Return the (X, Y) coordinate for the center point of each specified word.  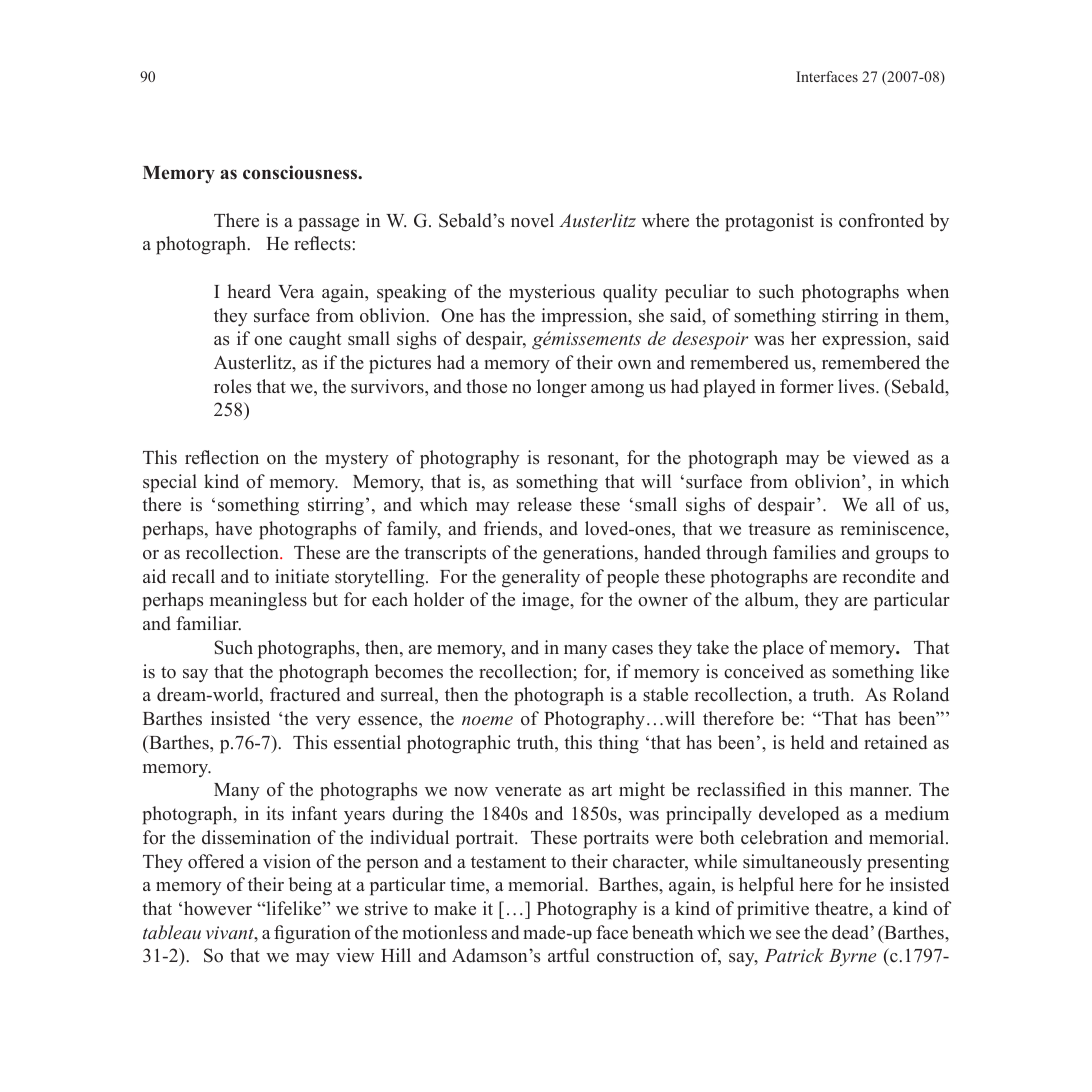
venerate (528, 790)
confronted (881, 220)
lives (857, 386)
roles (232, 386)
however (218, 908)
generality (541, 578)
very (333, 723)
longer (562, 388)
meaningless (258, 601)
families (804, 552)
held (808, 742)
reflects (322, 243)
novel (532, 220)
